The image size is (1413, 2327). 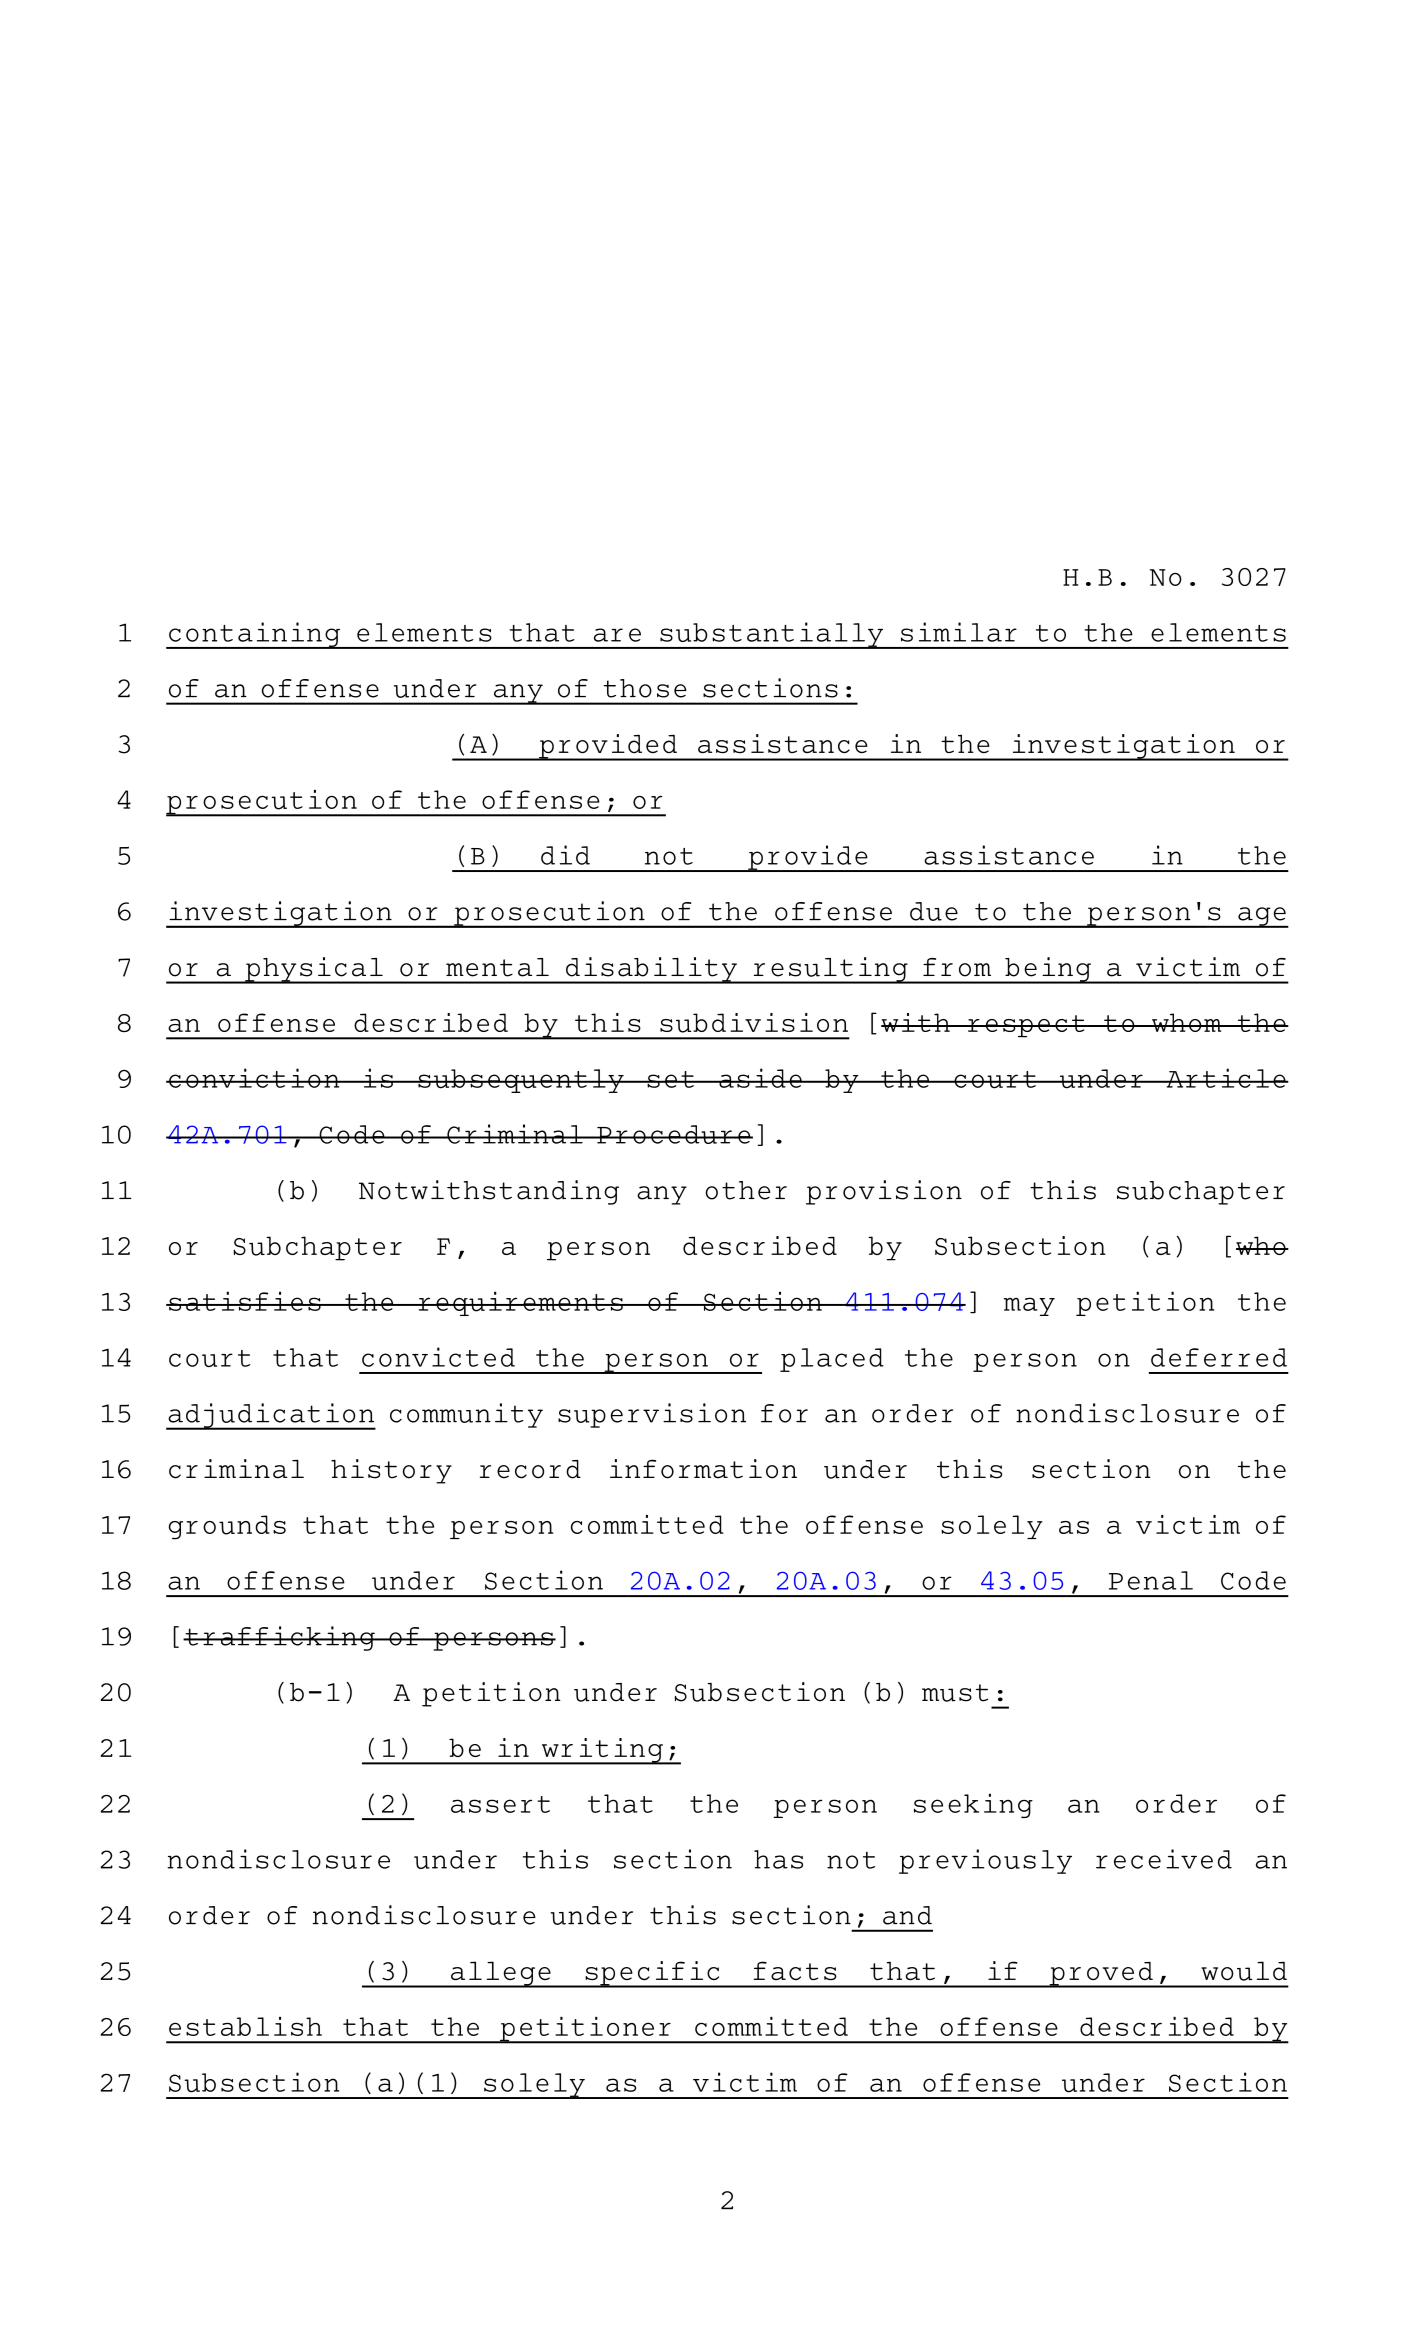 What do you see at coordinates (391, 1471) in the screenshot?
I see `history` at bounding box center [391, 1471].
